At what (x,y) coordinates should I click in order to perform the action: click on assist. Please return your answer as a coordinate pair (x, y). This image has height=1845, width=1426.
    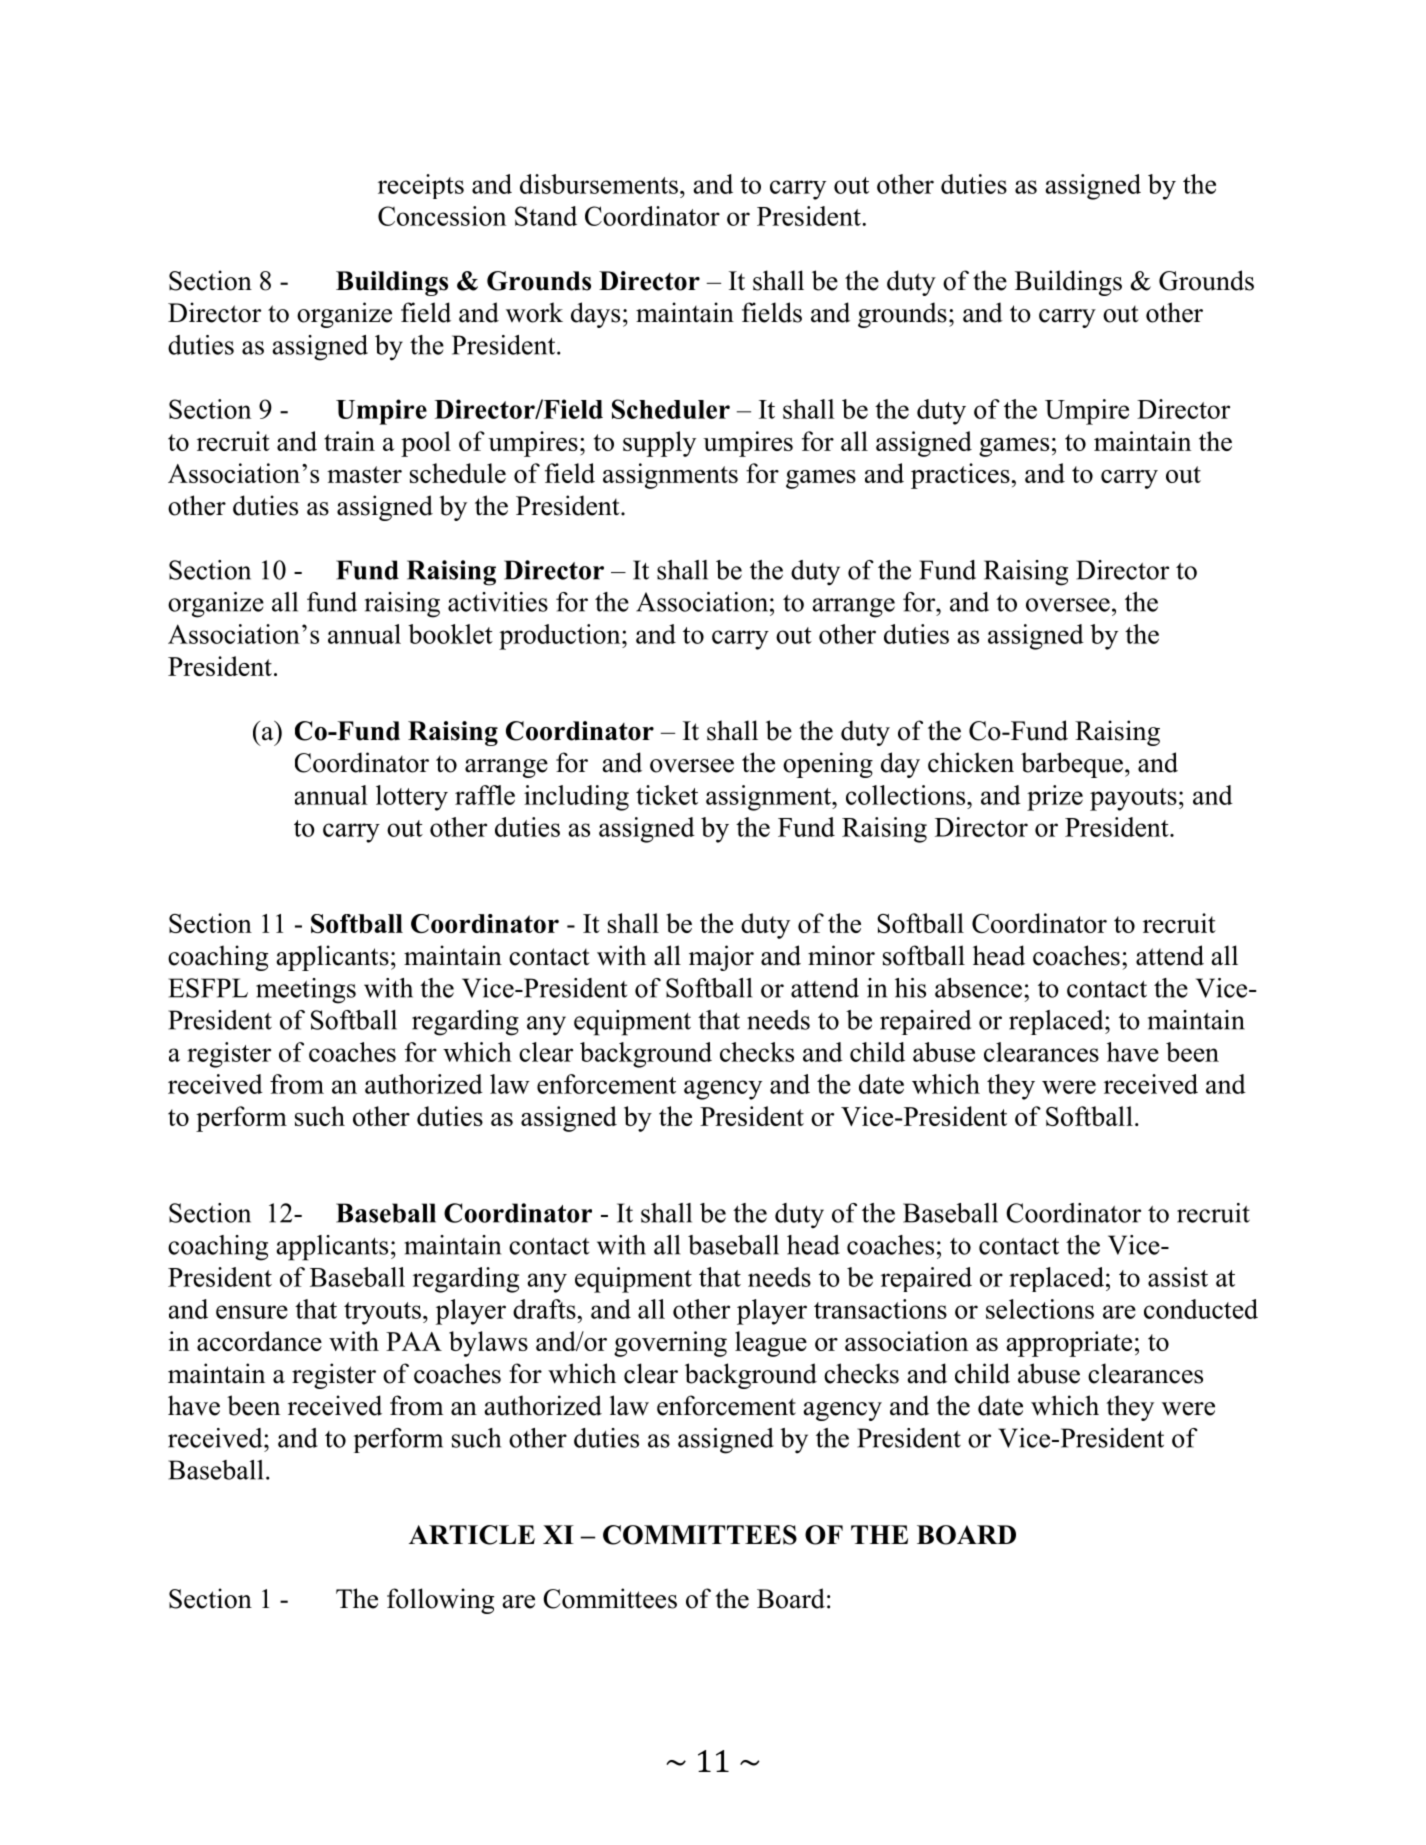
    Looking at the image, I should click on (1178, 1277).
